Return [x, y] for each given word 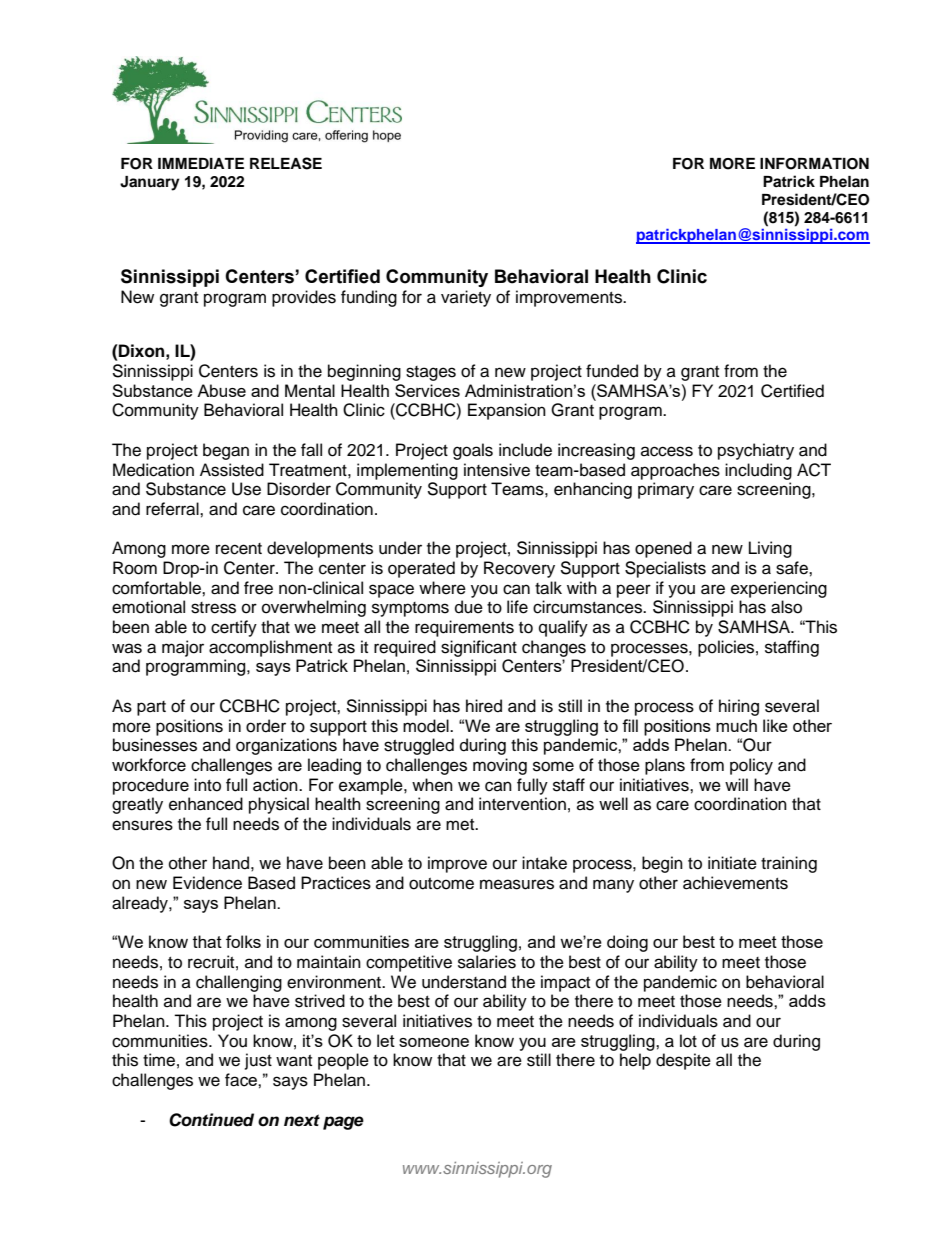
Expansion [507, 411]
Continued [211, 1120]
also [786, 607]
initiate [732, 863]
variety [466, 298]
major [183, 648]
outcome [441, 884]
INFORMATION [814, 164]
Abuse [221, 390]
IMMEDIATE [201, 163]
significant [479, 648]
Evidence [207, 883]
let [386, 1040]
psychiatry [756, 451]
